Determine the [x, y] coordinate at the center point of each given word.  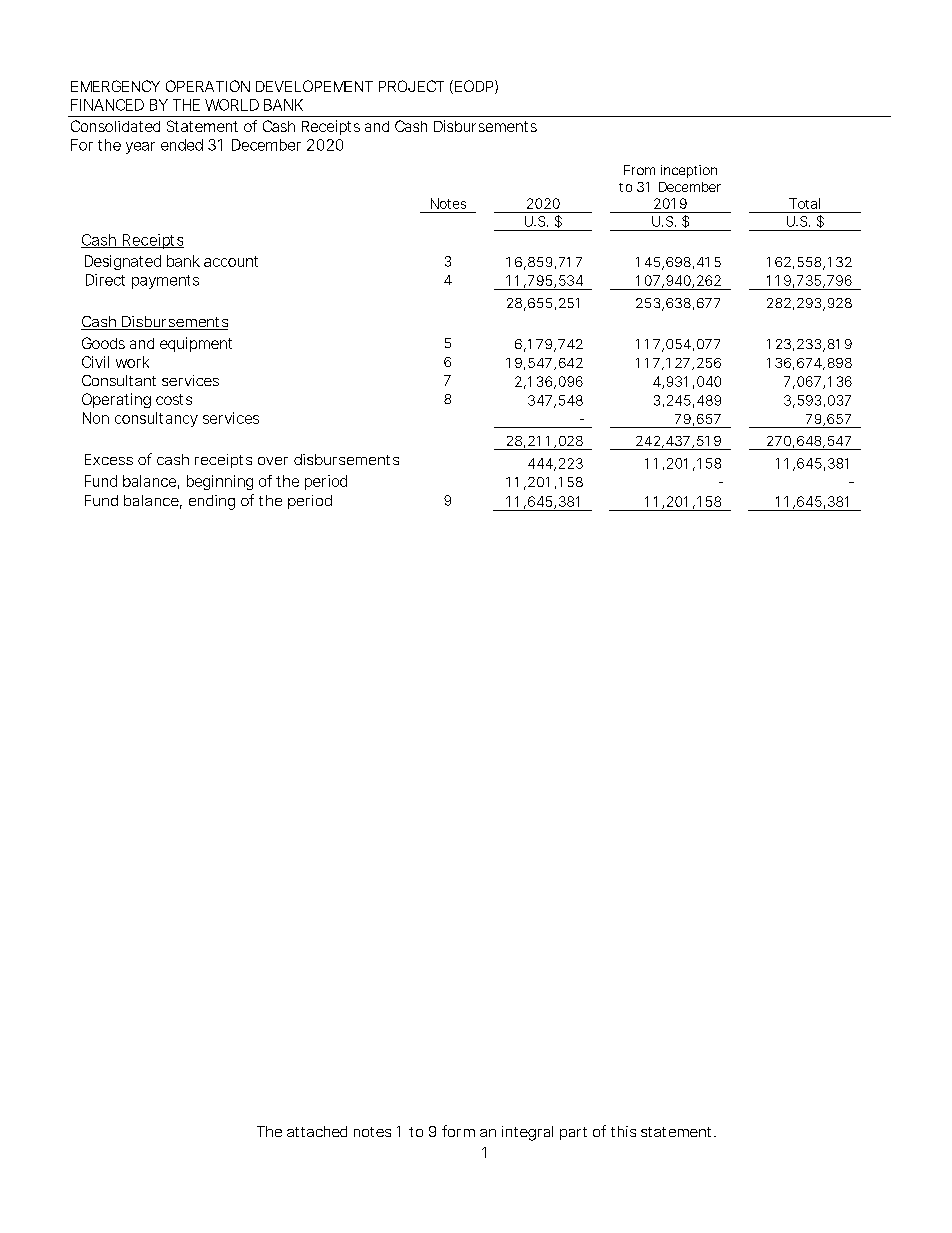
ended [182, 145]
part [573, 1133]
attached [317, 1131]
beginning [220, 482]
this [623, 1131]
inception [689, 171]
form [458, 1131]
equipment [196, 344]
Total [804, 203]
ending [212, 502]
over [273, 461]
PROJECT [411, 86]
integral [527, 1133]
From [639, 170]
